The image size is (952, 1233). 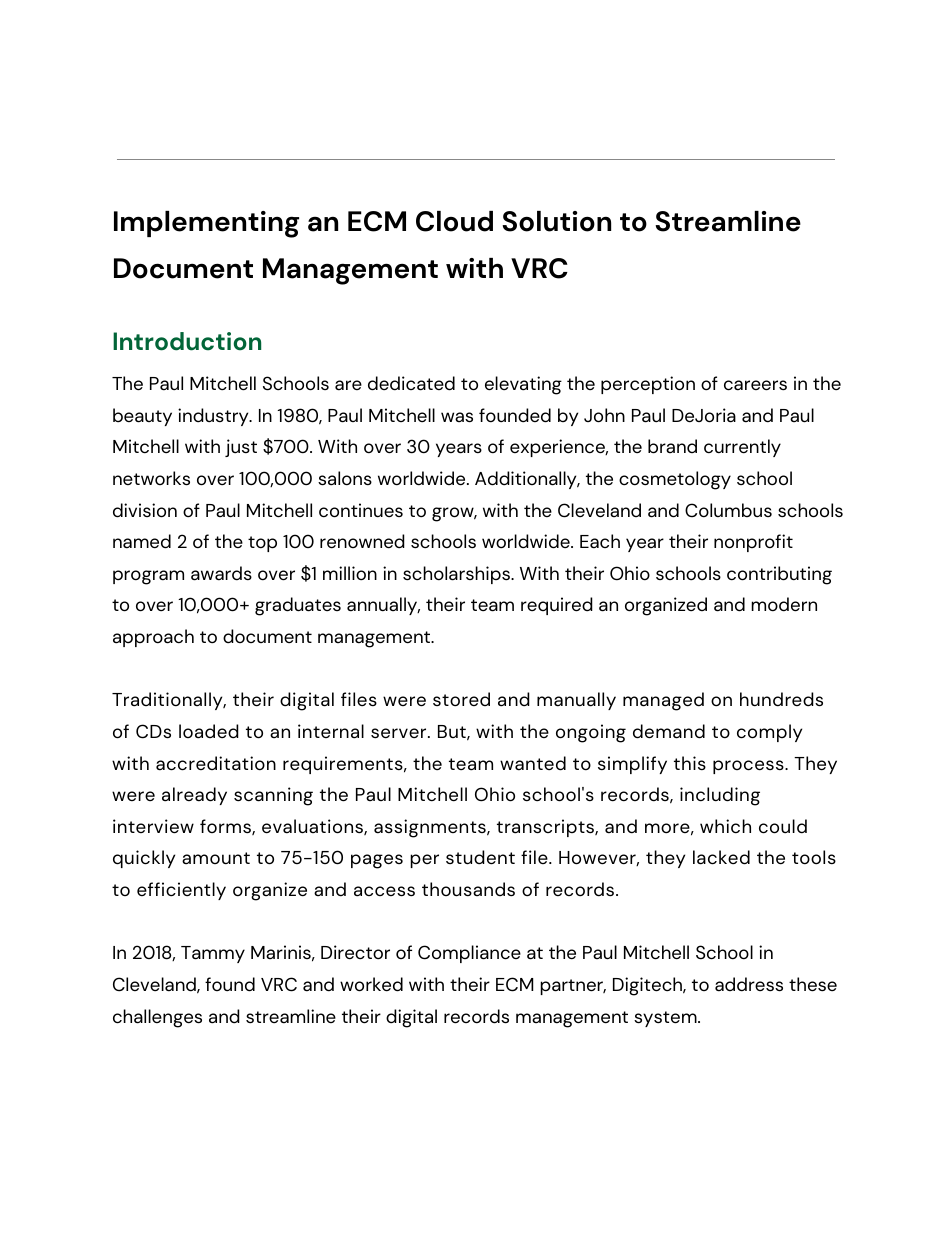 I want to click on stored, so click(x=461, y=699).
